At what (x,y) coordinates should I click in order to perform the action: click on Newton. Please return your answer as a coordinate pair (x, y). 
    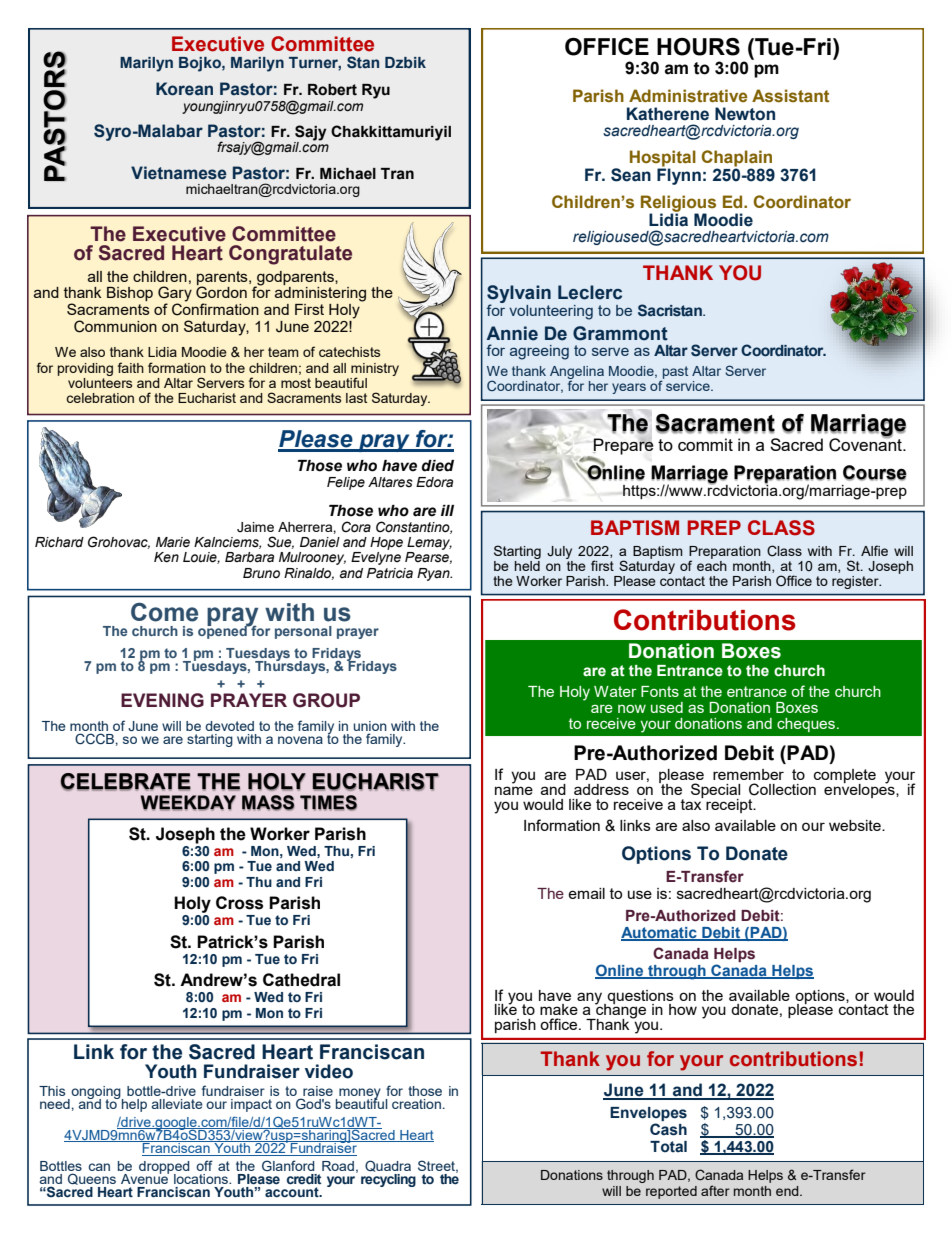
    Looking at the image, I should click on (745, 114).
